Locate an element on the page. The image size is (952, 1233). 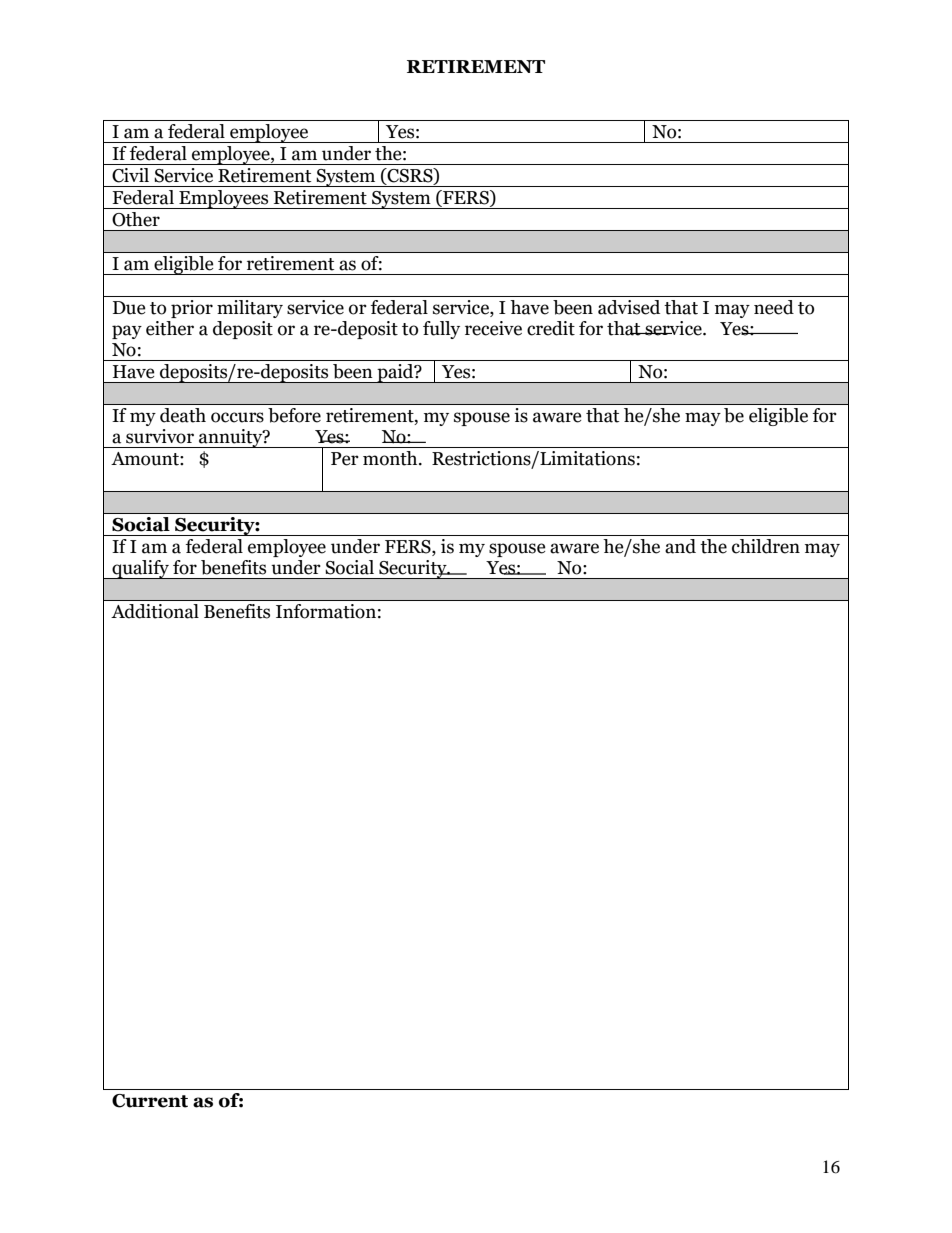
fully is located at coordinates (441, 330).
